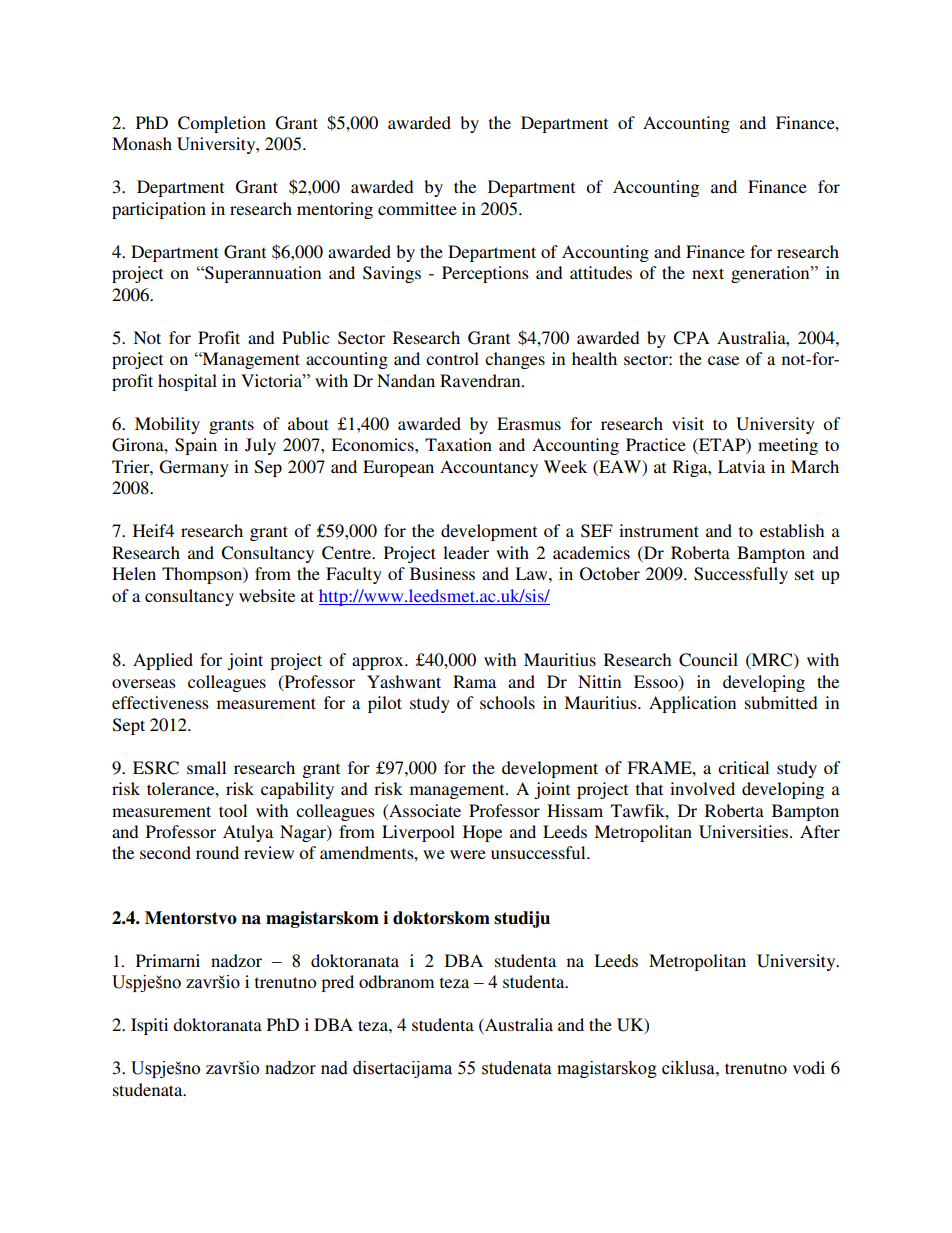 The width and height of the page is (952, 1233). Describe the element at coordinates (417, 208) in the page. I see `committee` at that location.
